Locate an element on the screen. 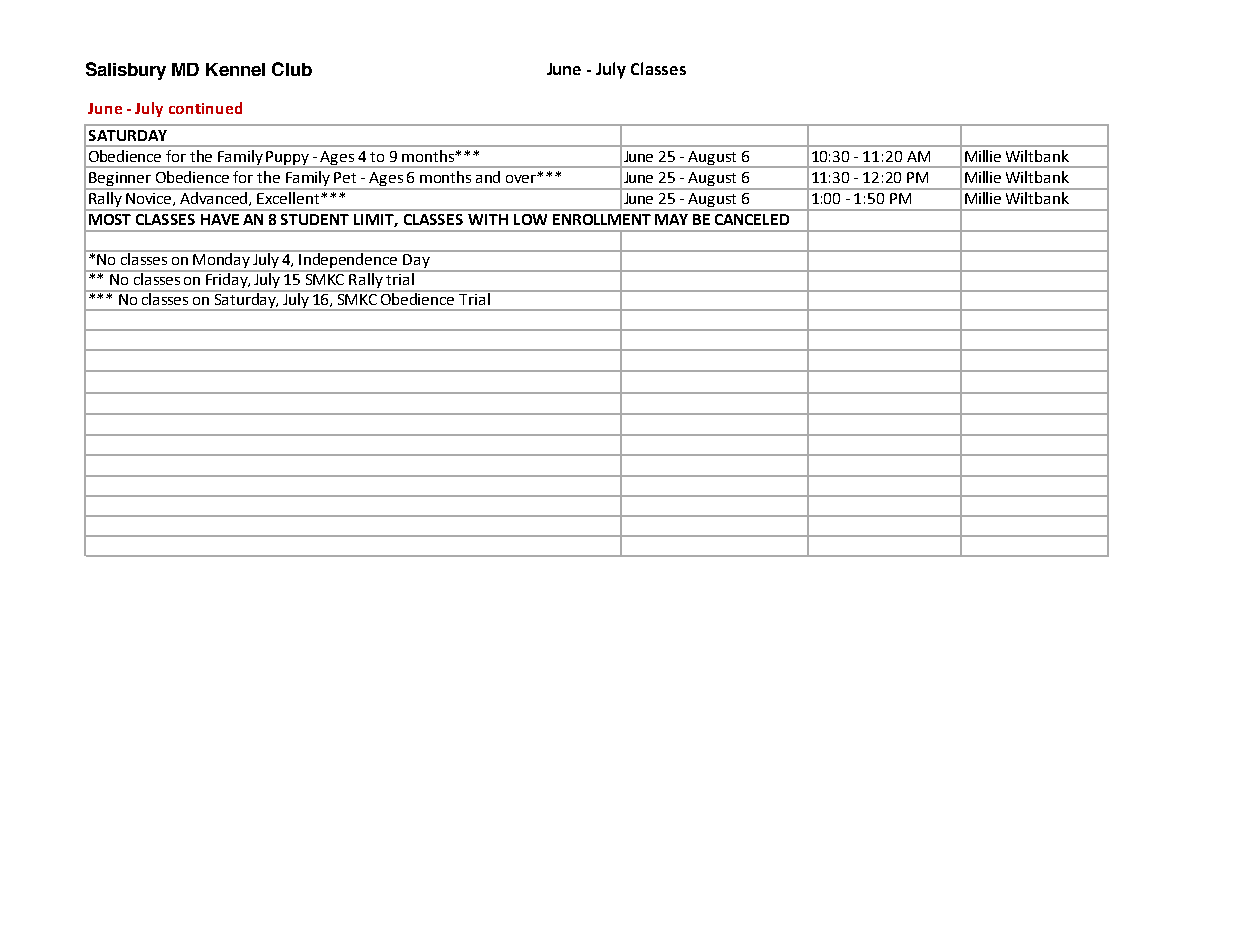 Image resolution: width=1233 pixels, height=952 pixels. CANCELED is located at coordinates (752, 219).
